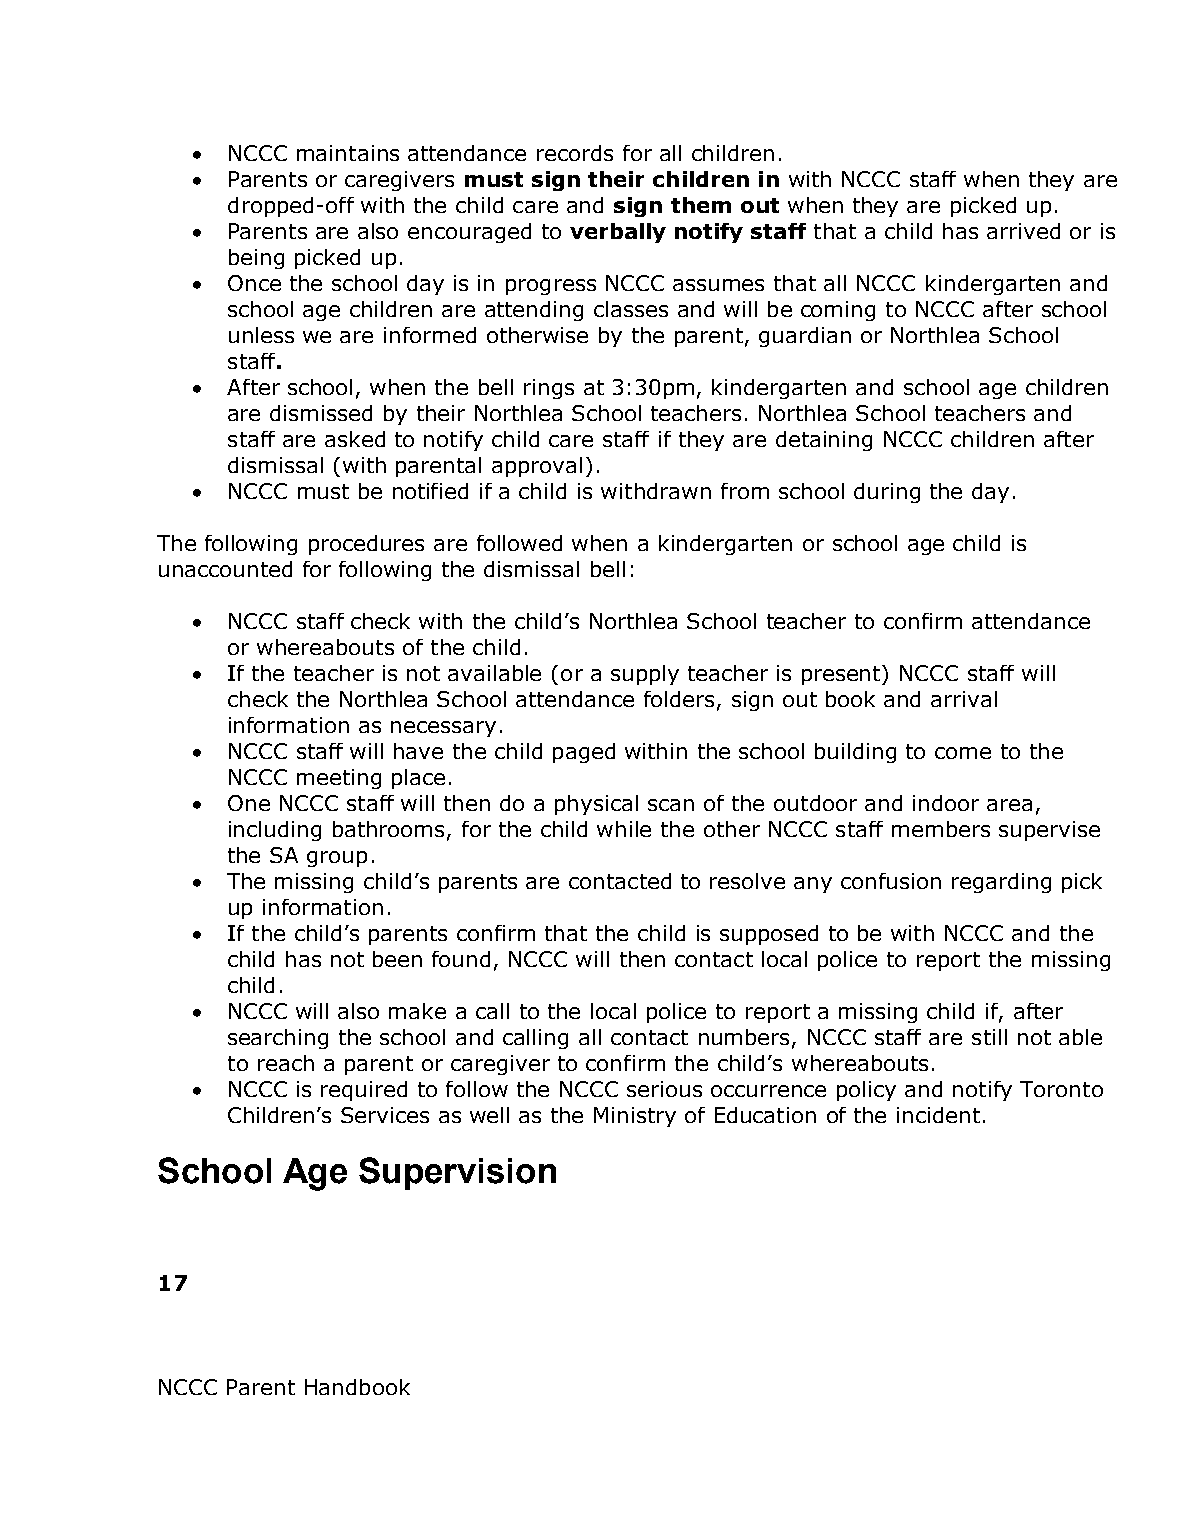 This image has width=1189, height=1539. Describe the element at coordinates (964, 699) in the image. I see `arrival` at that location.
